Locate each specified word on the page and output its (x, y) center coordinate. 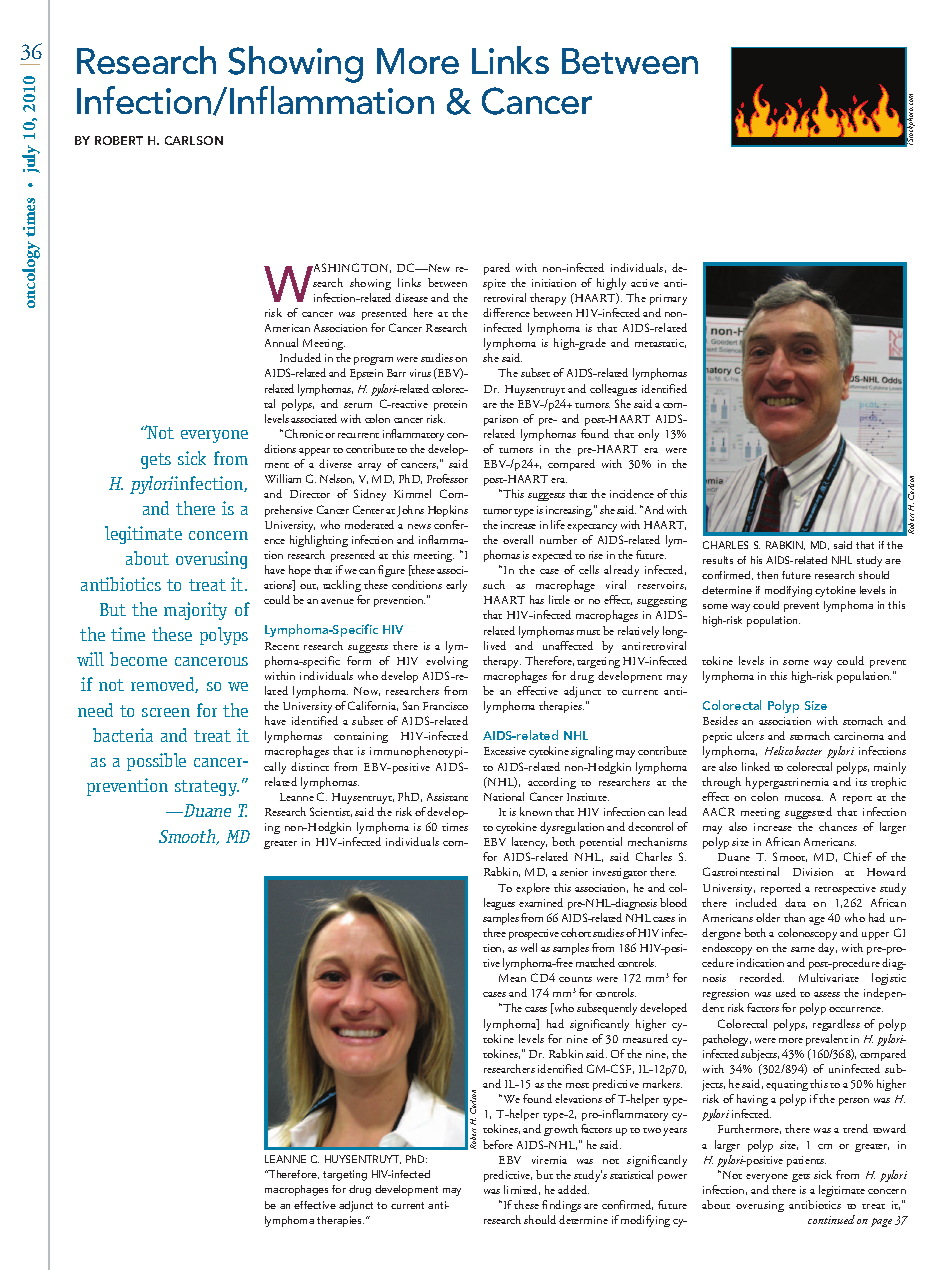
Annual (281, 342)
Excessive (505, 751)
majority (195, 611)
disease (411, 297)
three (494, 932)
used (786, 992)
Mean (512, 978)
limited (522, 1190)
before (498, 1144)
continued (831, 1219)
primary (668, 299)
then (767, 575)
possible (156, 762)
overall (518, 539)
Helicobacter (793, 750)
